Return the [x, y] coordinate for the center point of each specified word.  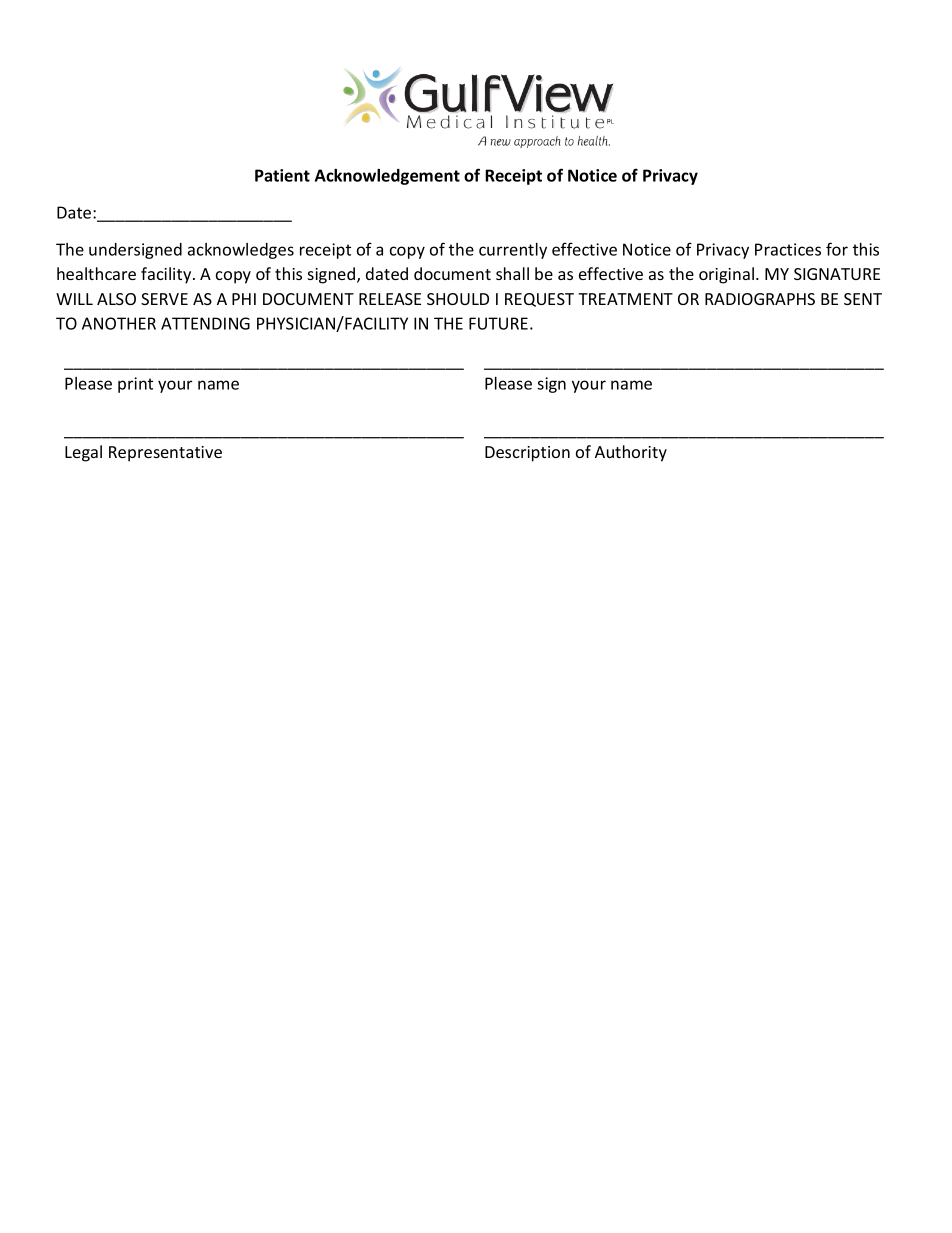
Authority [631, 453]
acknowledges [241, 251]
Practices [788, 249]
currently [513, 251]
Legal [83, 453]
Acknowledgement [387, 177]
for [837, 249]
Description [527, 454]
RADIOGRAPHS [760, 299]
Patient [282, 175]
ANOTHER [119, 323]
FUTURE [498, 323]
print [135, 385]
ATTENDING [205, 323]
